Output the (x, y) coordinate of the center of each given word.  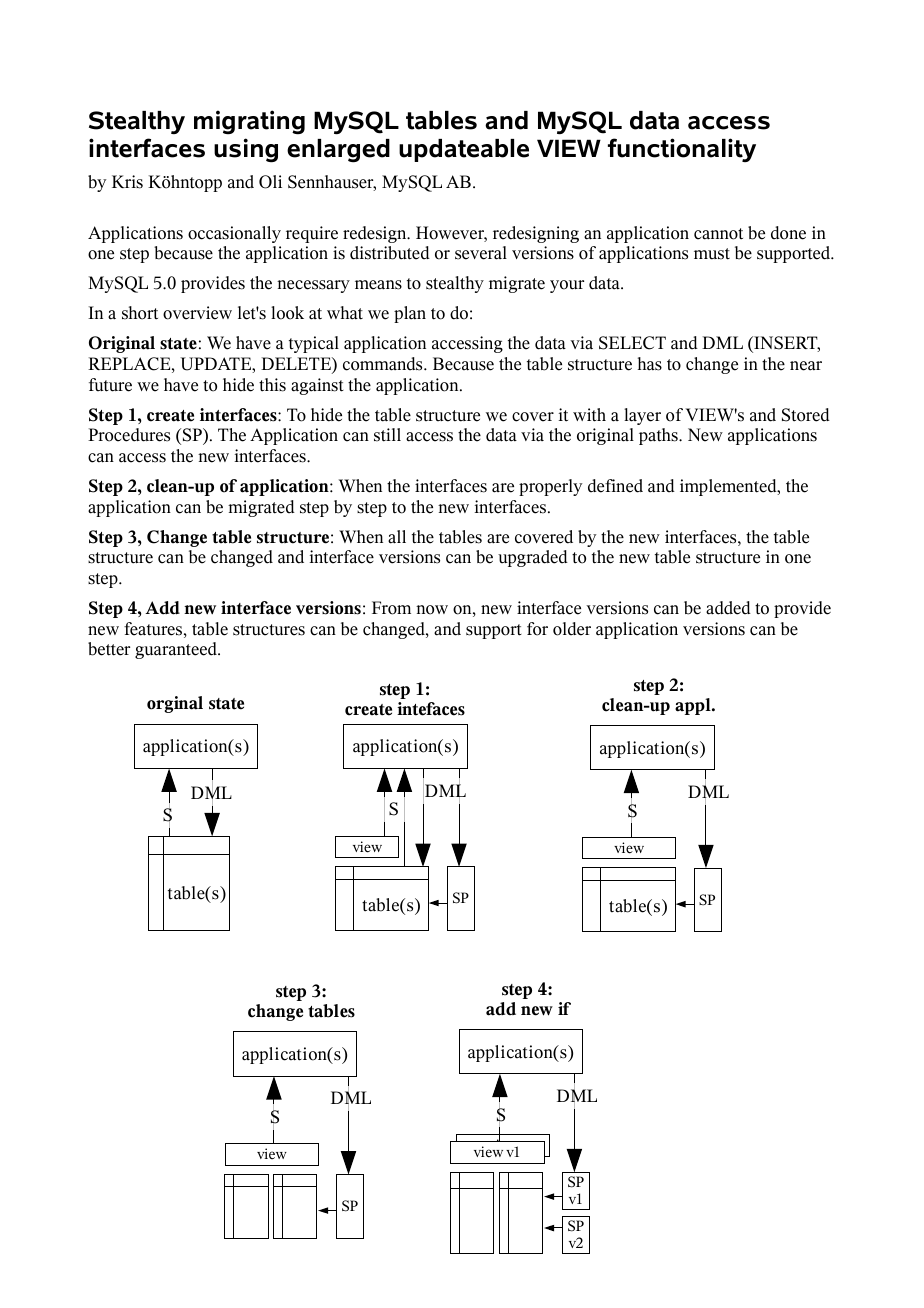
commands (384, 364)
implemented (729, 487)
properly (551, 487)
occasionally (234, 234)
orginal (175, 704)
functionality (682, 150)
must (712, 254)
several (481, 253)
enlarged (338, 151)
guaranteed (177, 650)
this (272, 385)
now (432, 610)
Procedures (129, 435)
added (728, 608)
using (246, 150)
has (650, 364)
